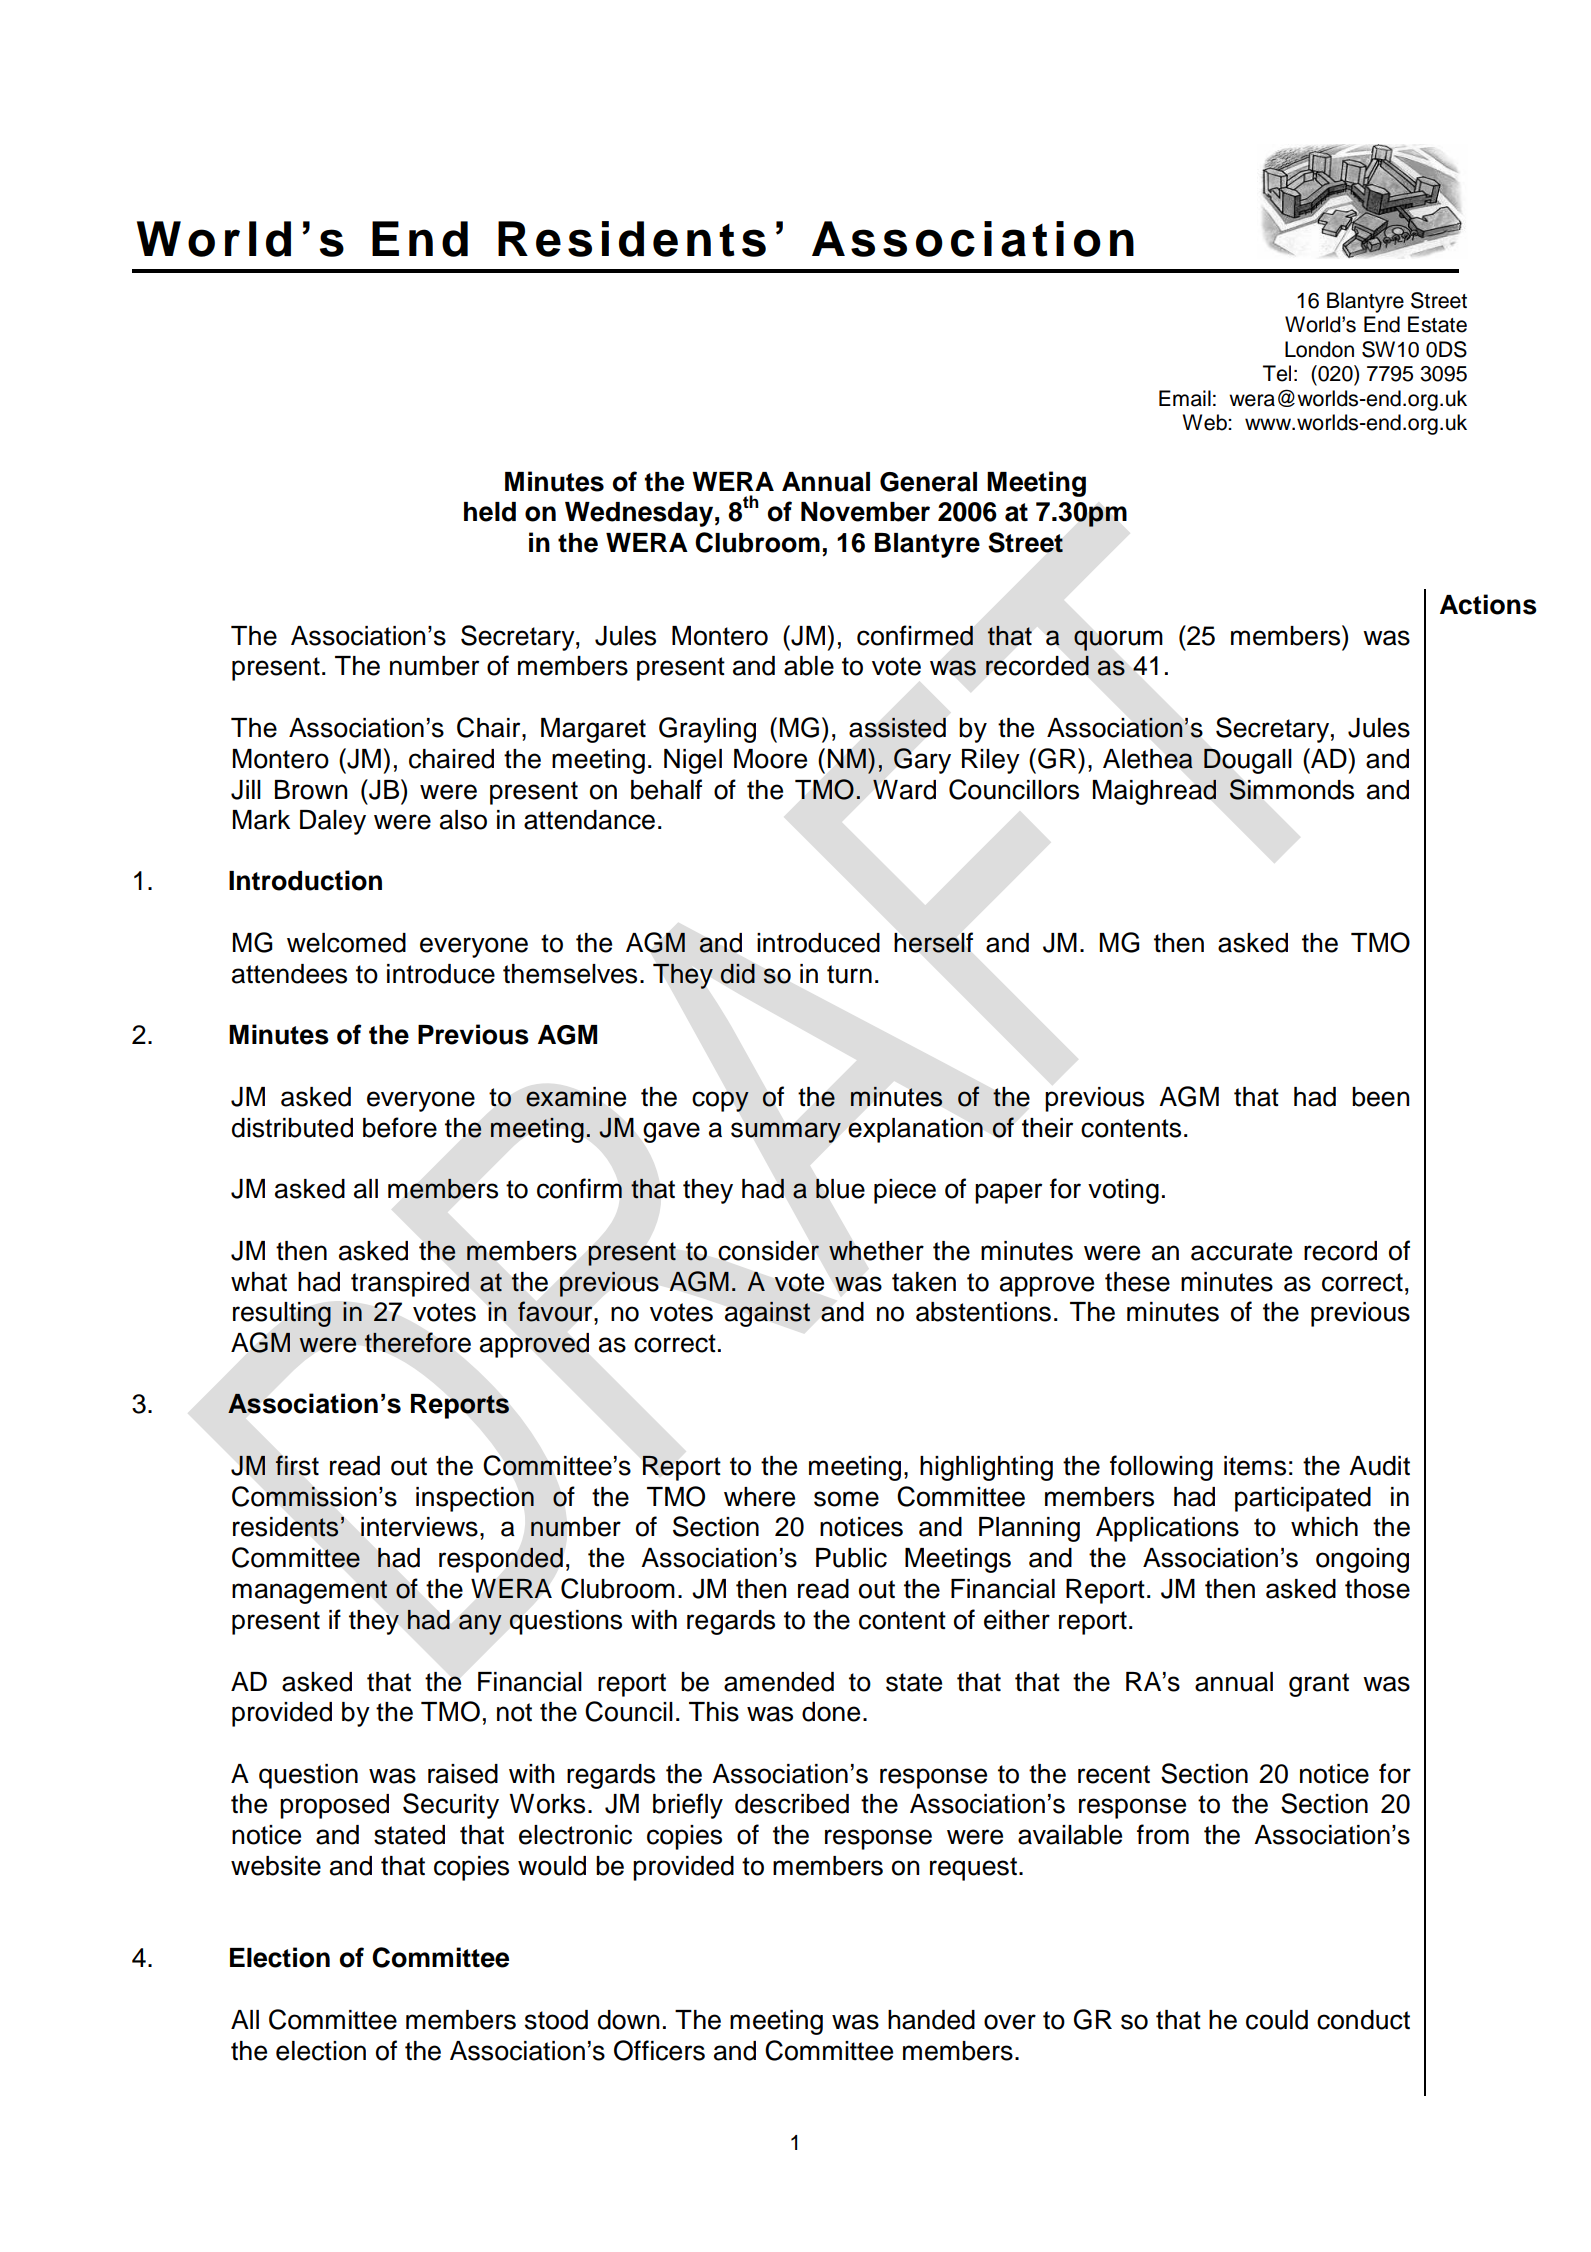 This screenshot has width=1591, height=2252. Describe the element at coordinates (490, 512) in the screenshot. I see `held` at that location.
